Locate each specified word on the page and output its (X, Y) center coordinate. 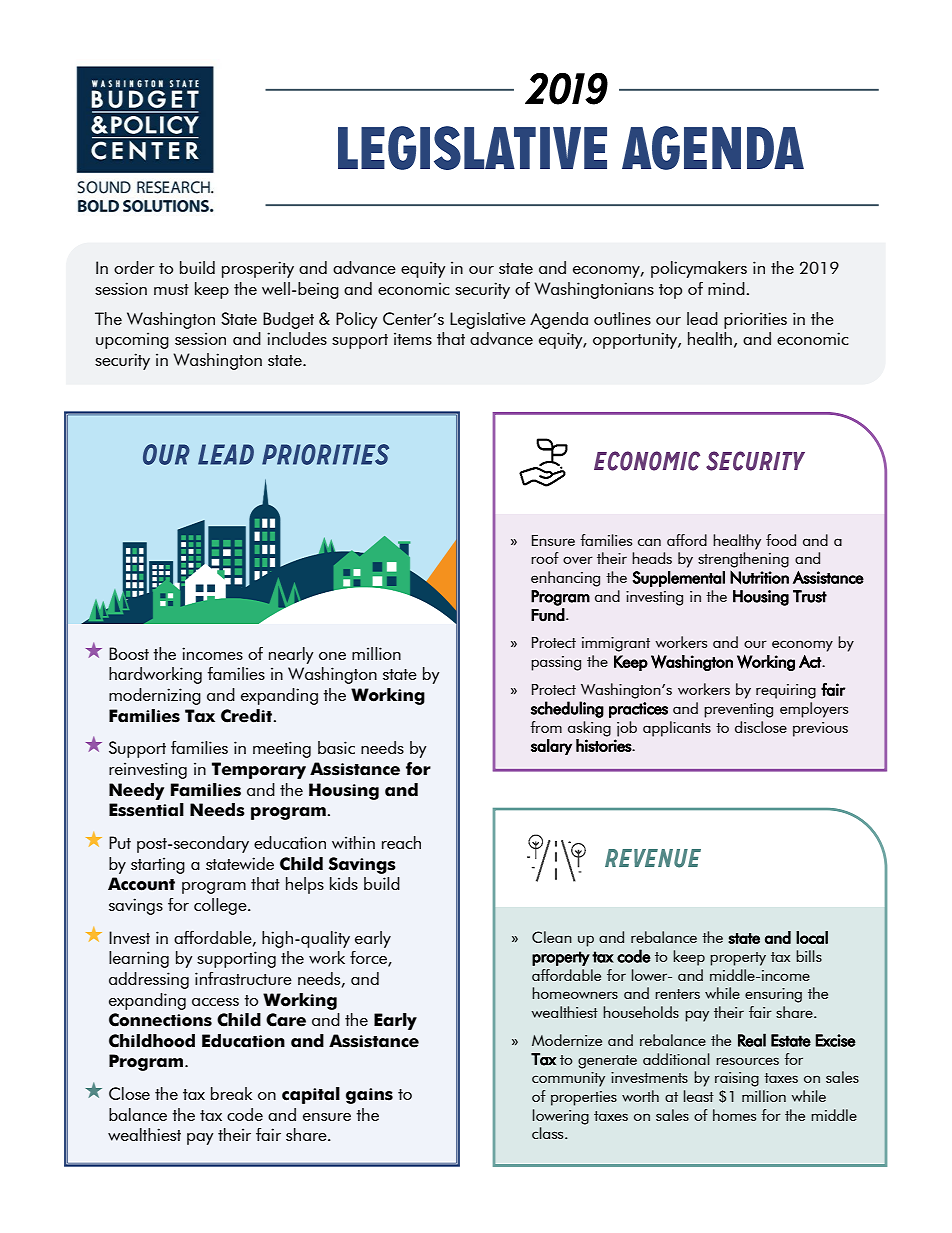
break (231, 1093)
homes (734, 1115)
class (549, 1133)
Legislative (488, 320)
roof (545, 558)
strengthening (743, 560)
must (171, 289)
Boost (129, 653)
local (812, 937)
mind (726, 288)
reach (401, 842)
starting (158, 865)
